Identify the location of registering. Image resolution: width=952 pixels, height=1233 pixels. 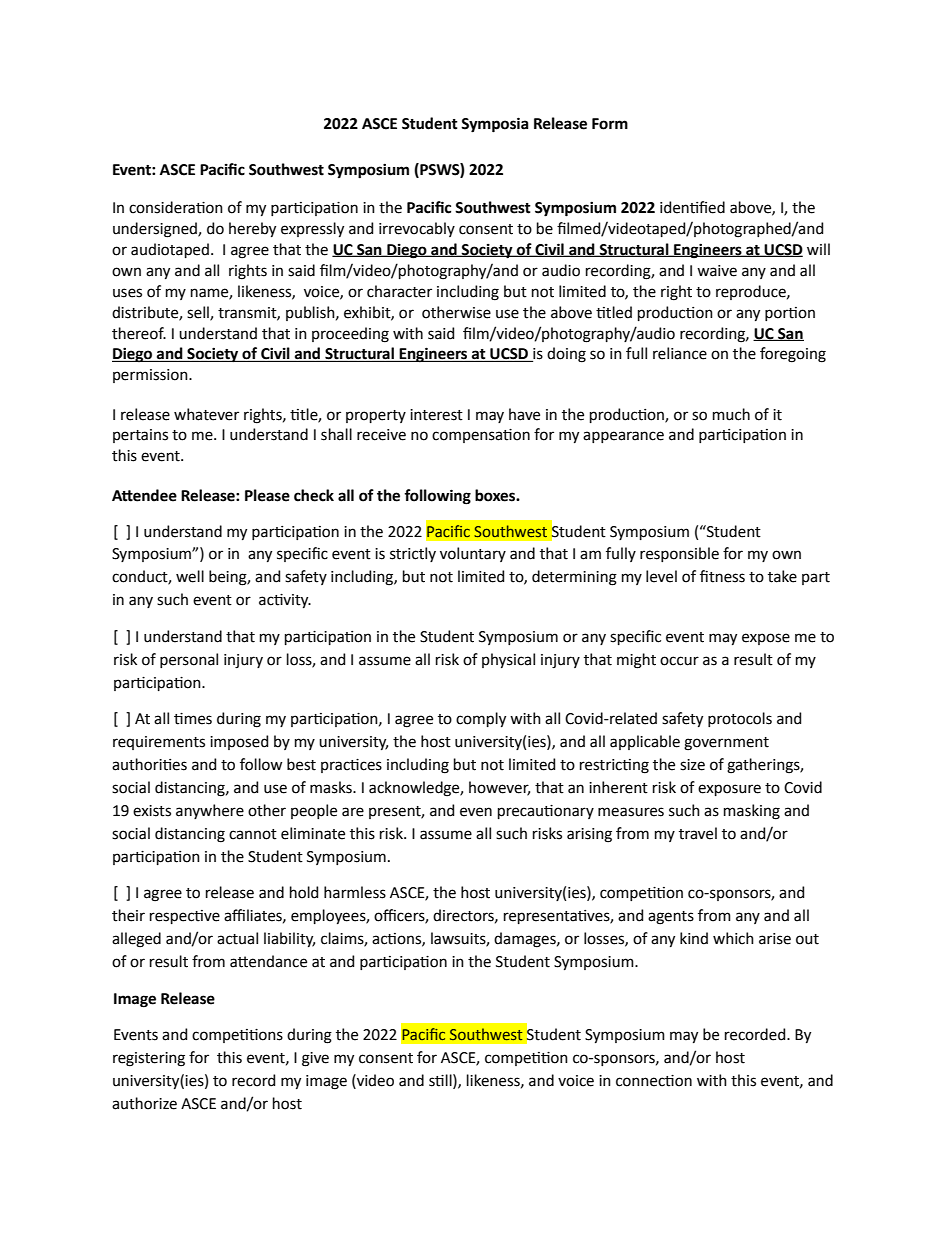
(149, 1059).
